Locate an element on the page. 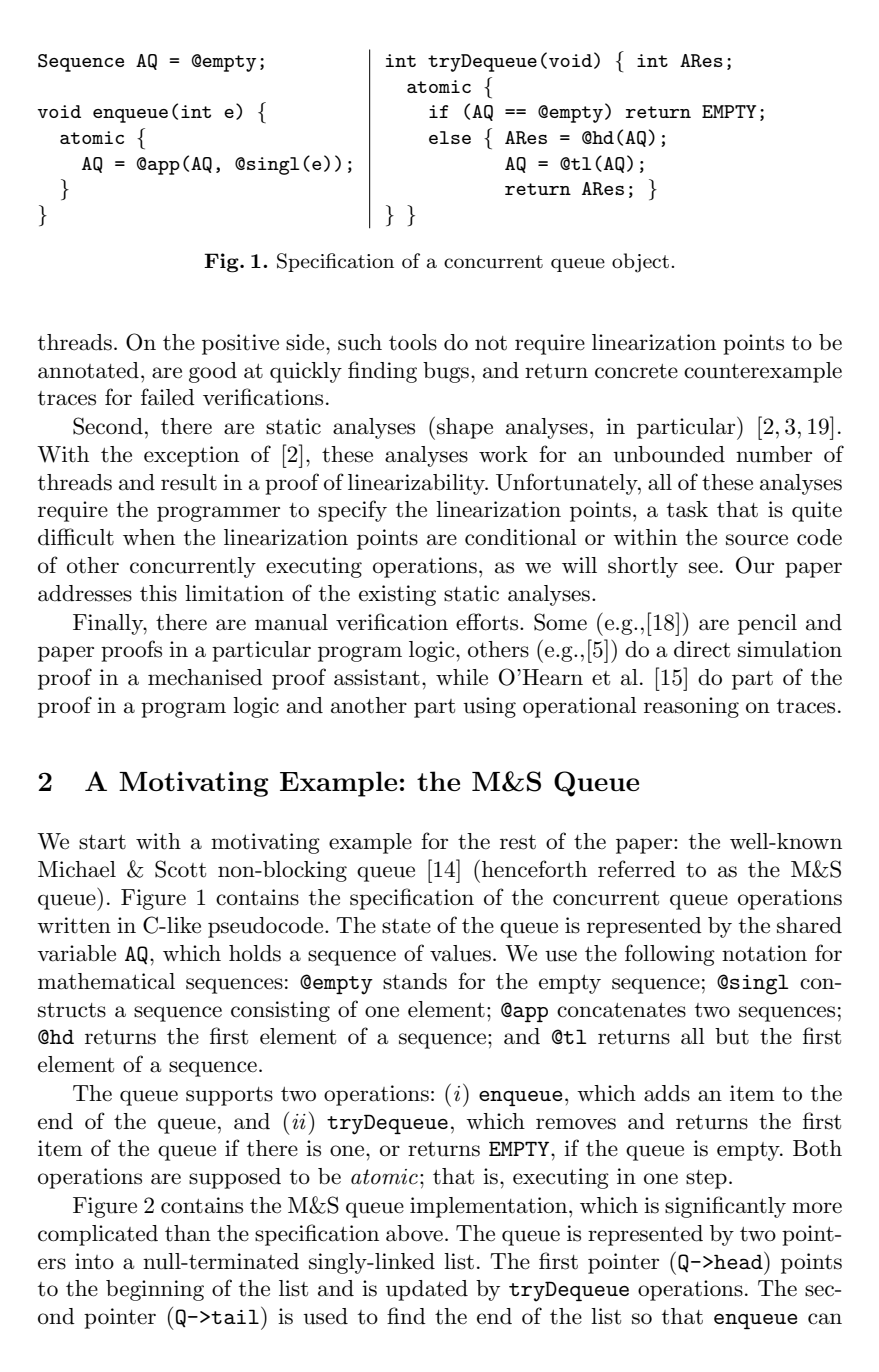 This image has height=1372, width=879. positive is located at coordinates (240, 344).
